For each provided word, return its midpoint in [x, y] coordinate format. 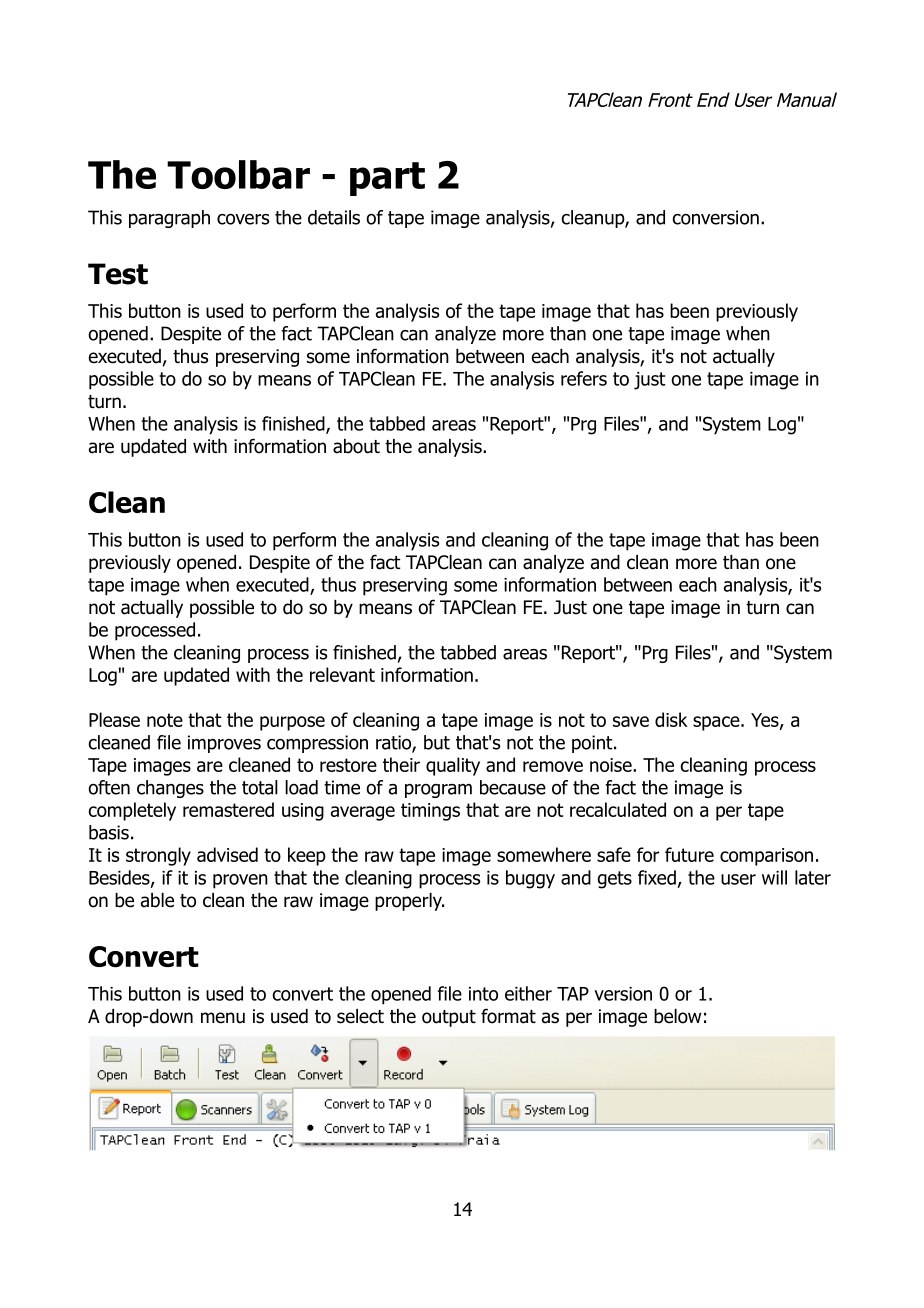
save [631, 721]
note [165, 720]
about [356, 446]
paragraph [169, 219]
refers [584, 378]
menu [223, 1018]
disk [671, 719]
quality [453, 766]
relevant [342, 674]
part [387, 179]
